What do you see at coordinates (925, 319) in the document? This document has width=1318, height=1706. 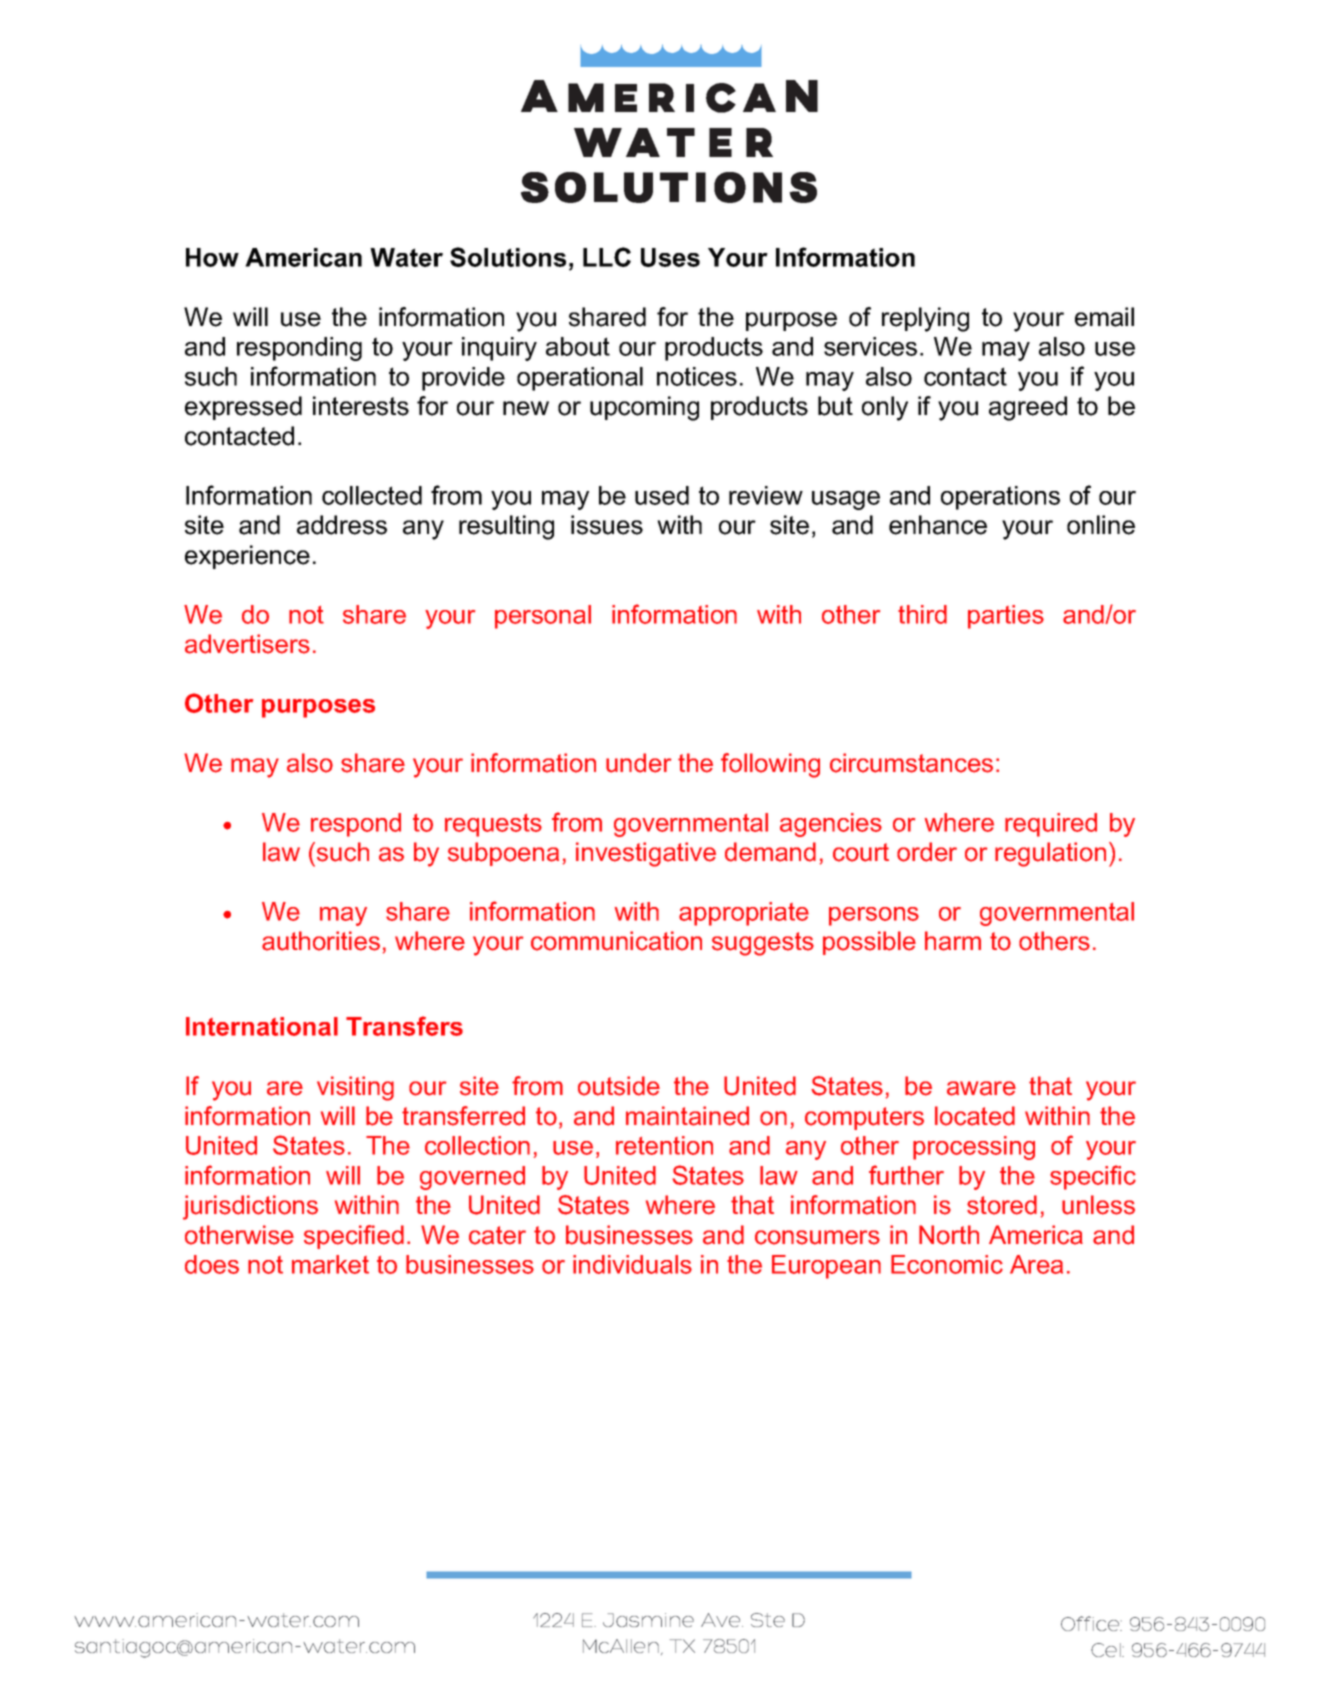 I see `replying` at bounding box center [925, 319].
